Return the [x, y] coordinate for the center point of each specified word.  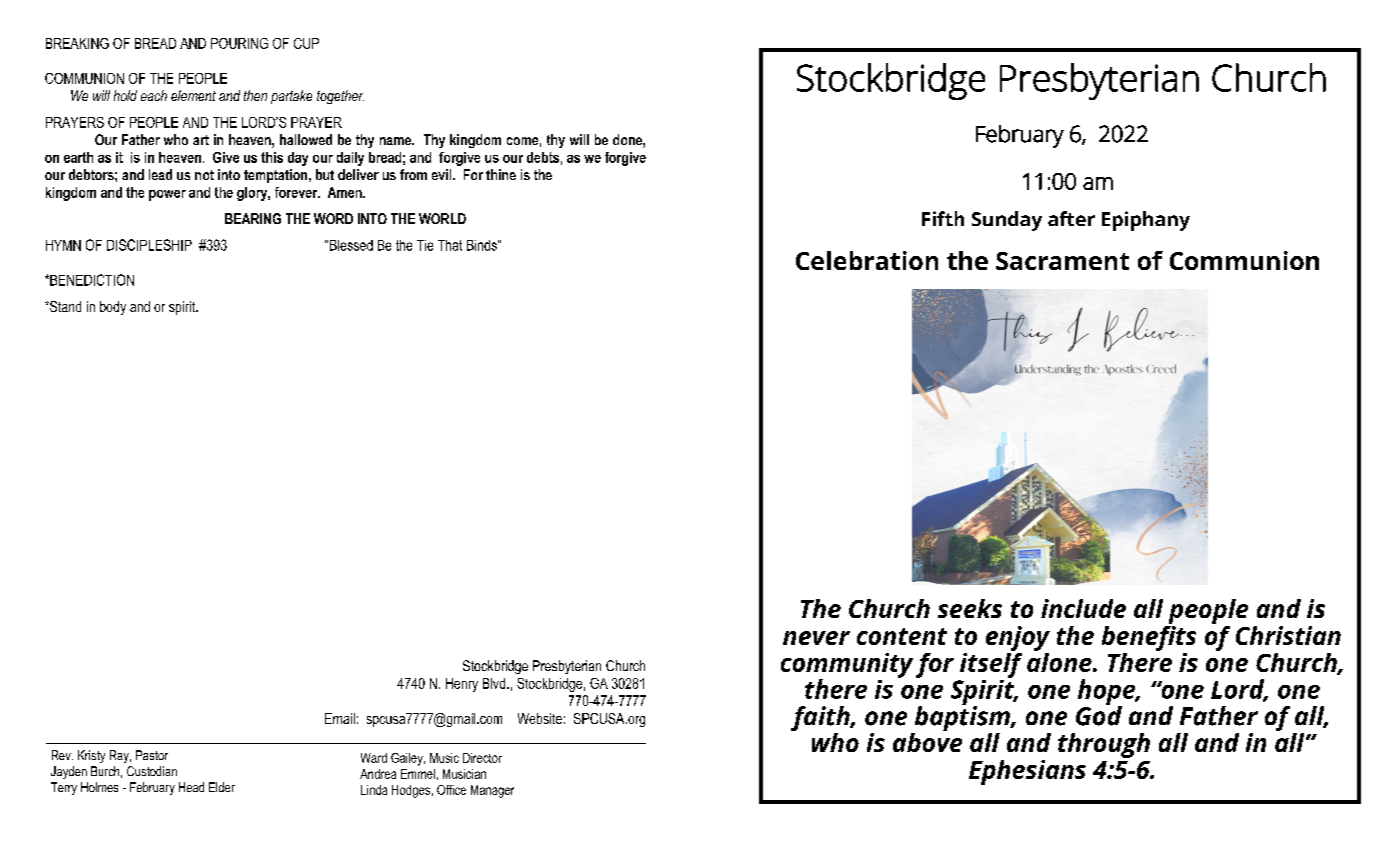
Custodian [152, 771]
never [816, 638]
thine [501, 174]
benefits [1149, 637]
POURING [239, 43]
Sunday [1007, 221]
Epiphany [1146, 221]
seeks [970, 608]
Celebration [867, 260]
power [167, 195]
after [1071, 218]
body [113, 308]
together [340, 97]
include [1083, 608]
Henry [462, 685]
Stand [64, 306]
